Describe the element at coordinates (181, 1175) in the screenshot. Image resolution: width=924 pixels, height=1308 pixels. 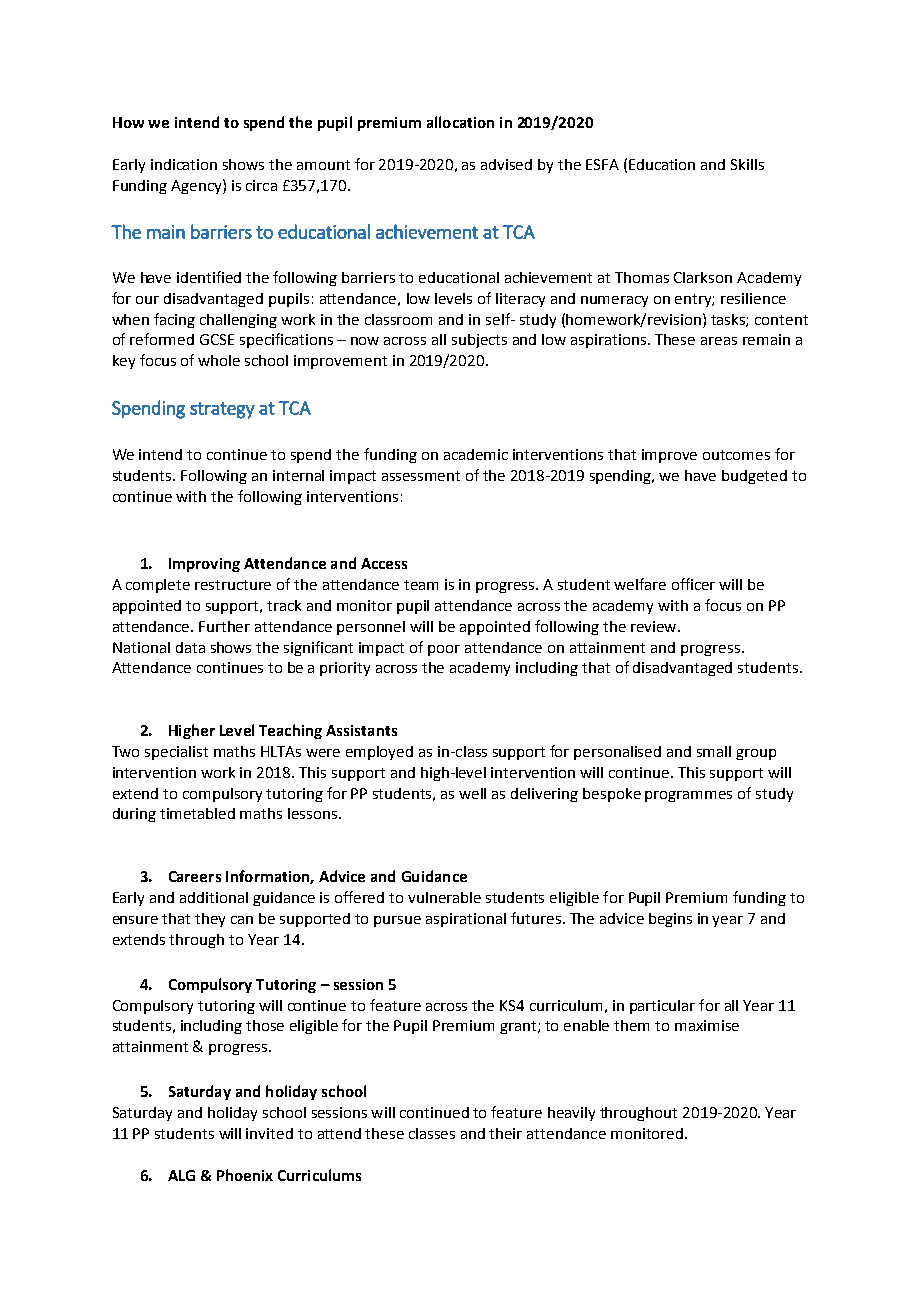
I see `ALG` at that location.
